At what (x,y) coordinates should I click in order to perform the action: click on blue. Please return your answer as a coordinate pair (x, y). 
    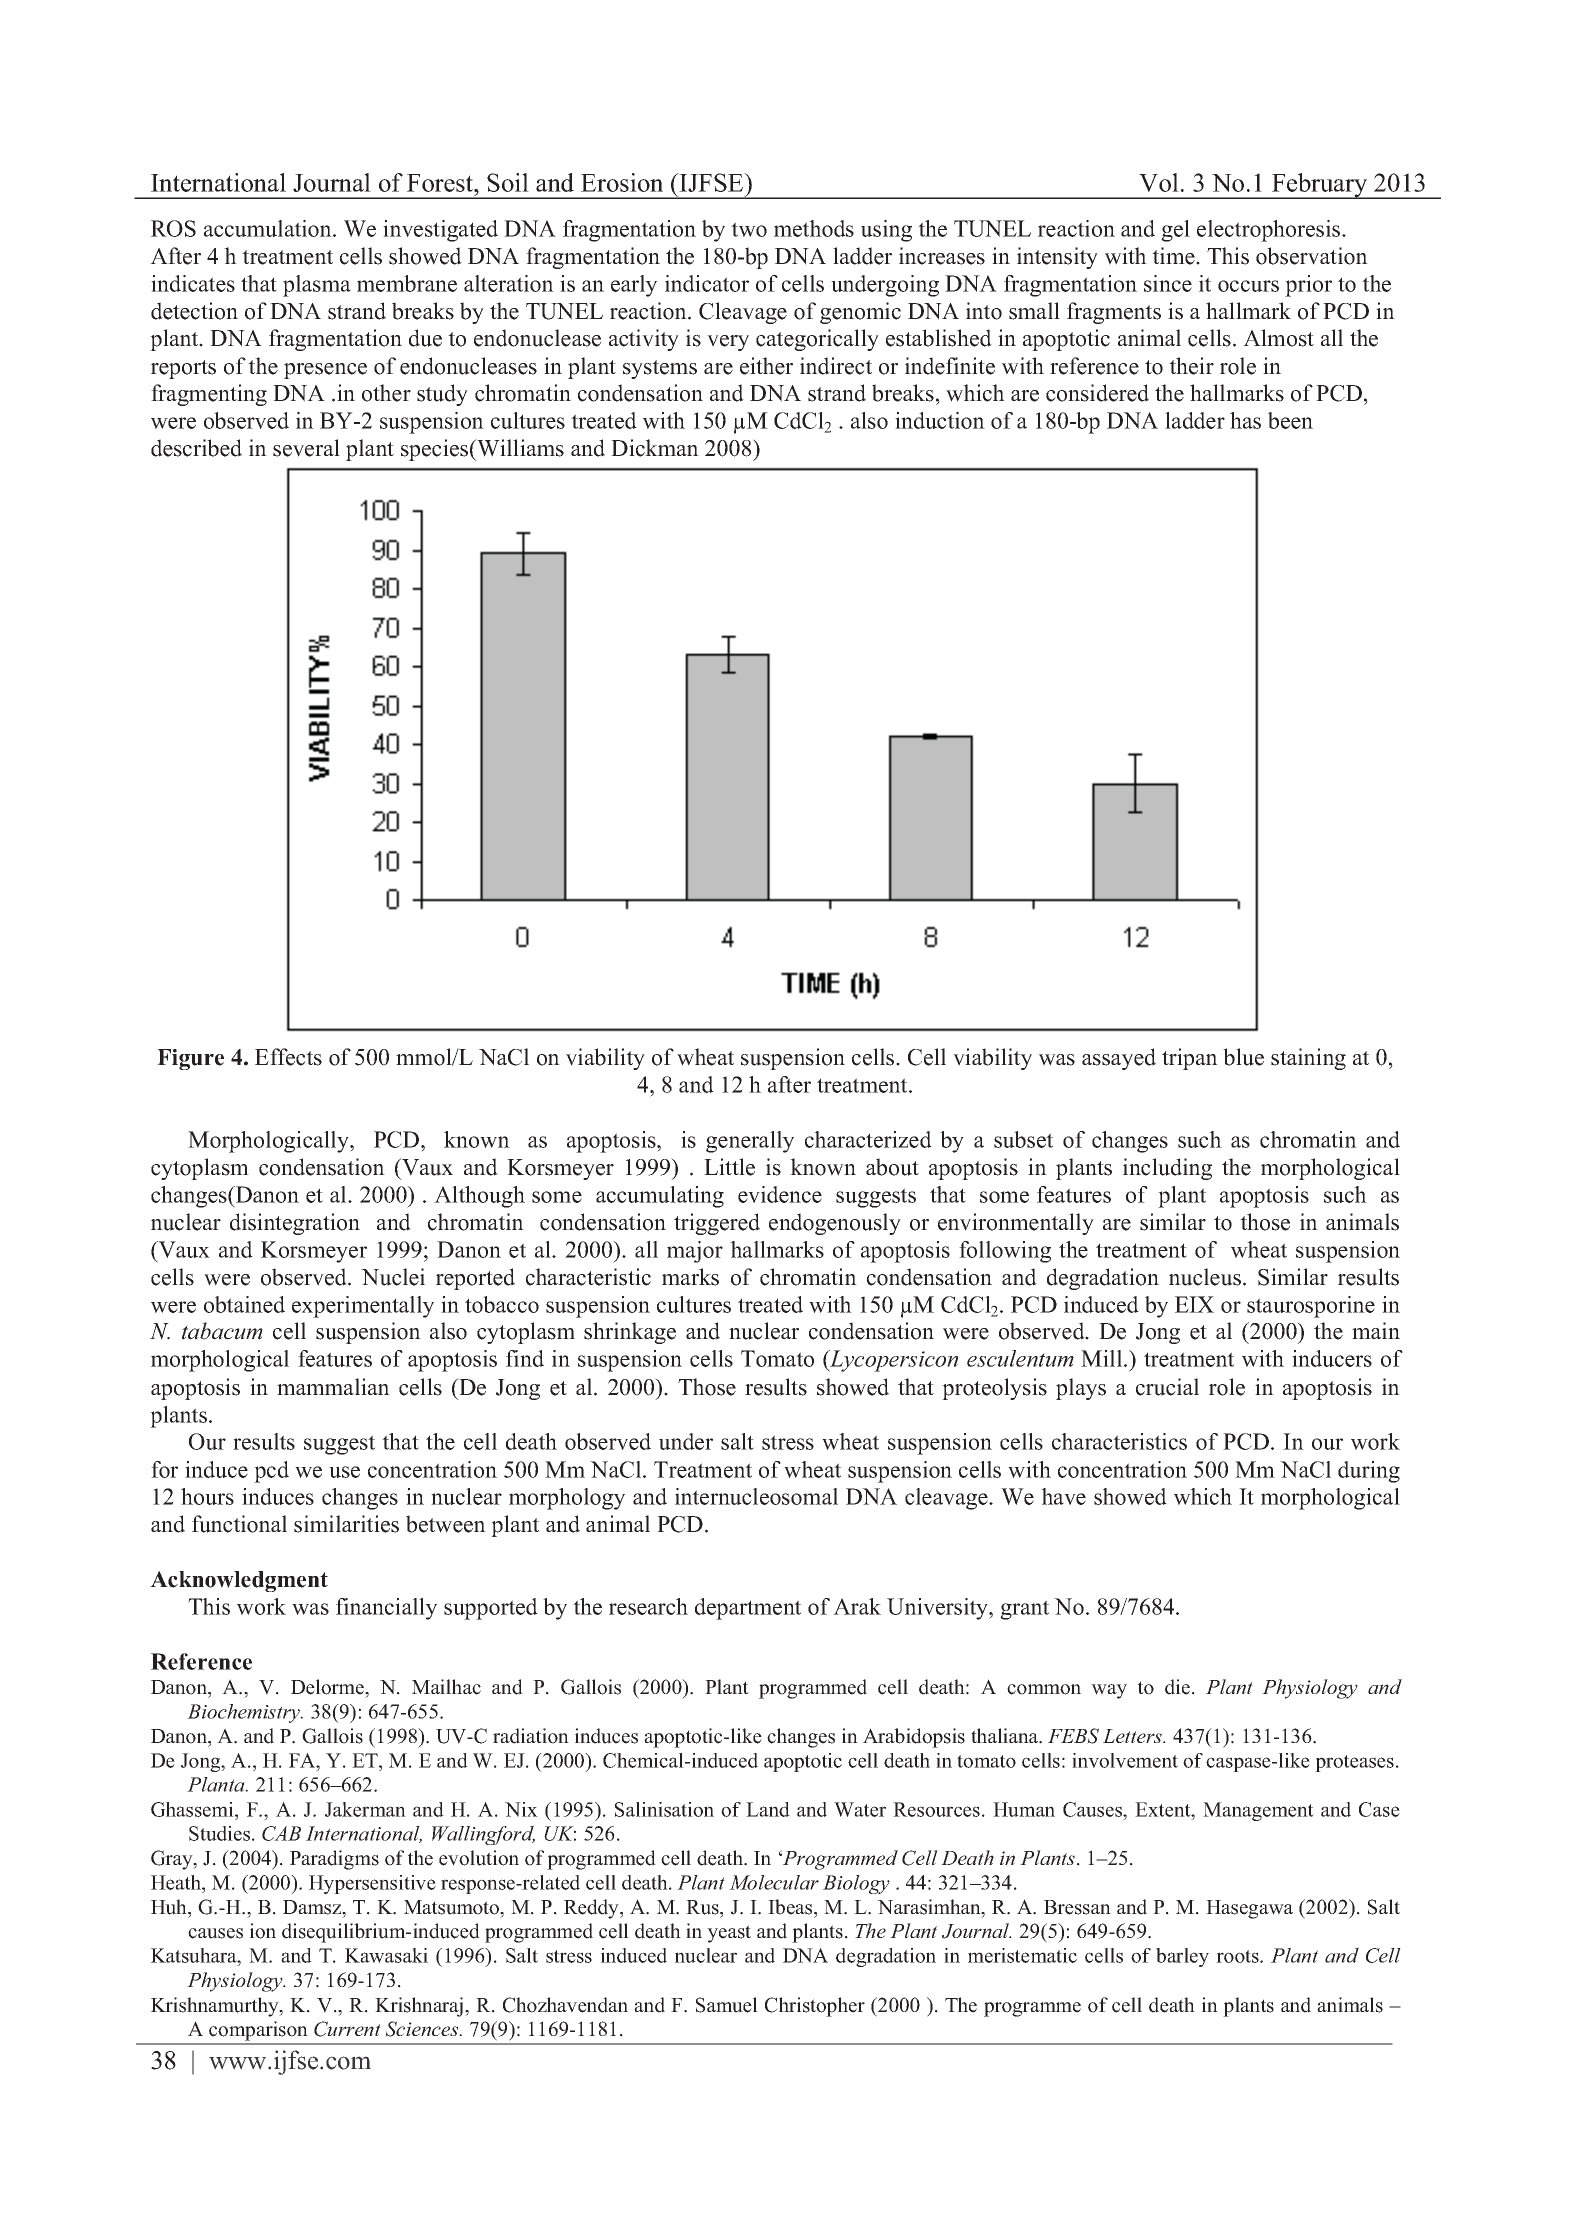
    Looking at the image, I should click on (1243, 1057).
